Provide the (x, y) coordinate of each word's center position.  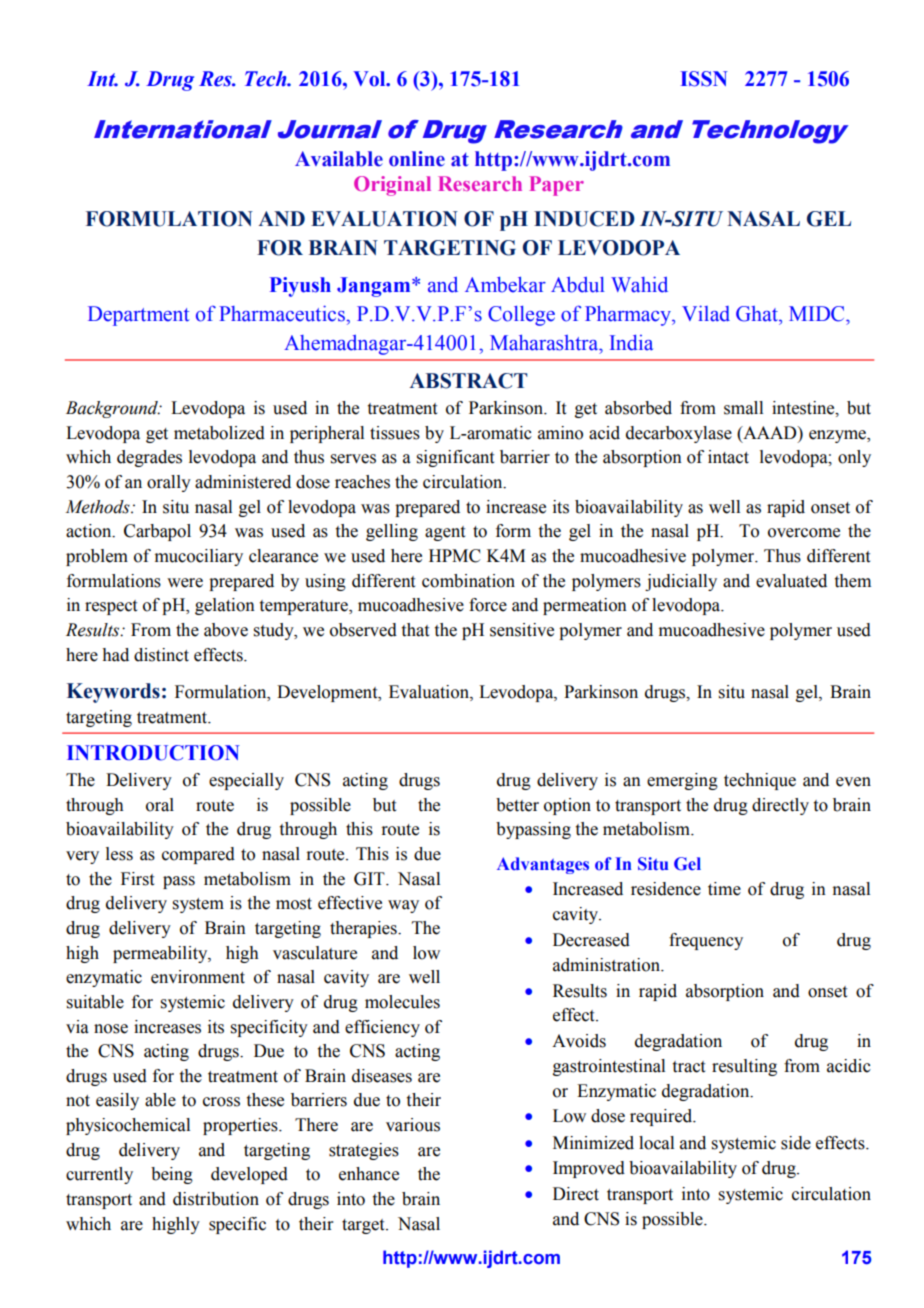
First (137, 879)
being (172, 1175)
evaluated (791, 581)
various (413, 1125)
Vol (370, 79)
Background (113, 409)
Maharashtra (545, 343)
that (415, 630)
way (403, 906)
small (743, 408)
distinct (161, 655)
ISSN (704, 79)
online (417, 159)
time (724, 889)
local (656, 1143)
